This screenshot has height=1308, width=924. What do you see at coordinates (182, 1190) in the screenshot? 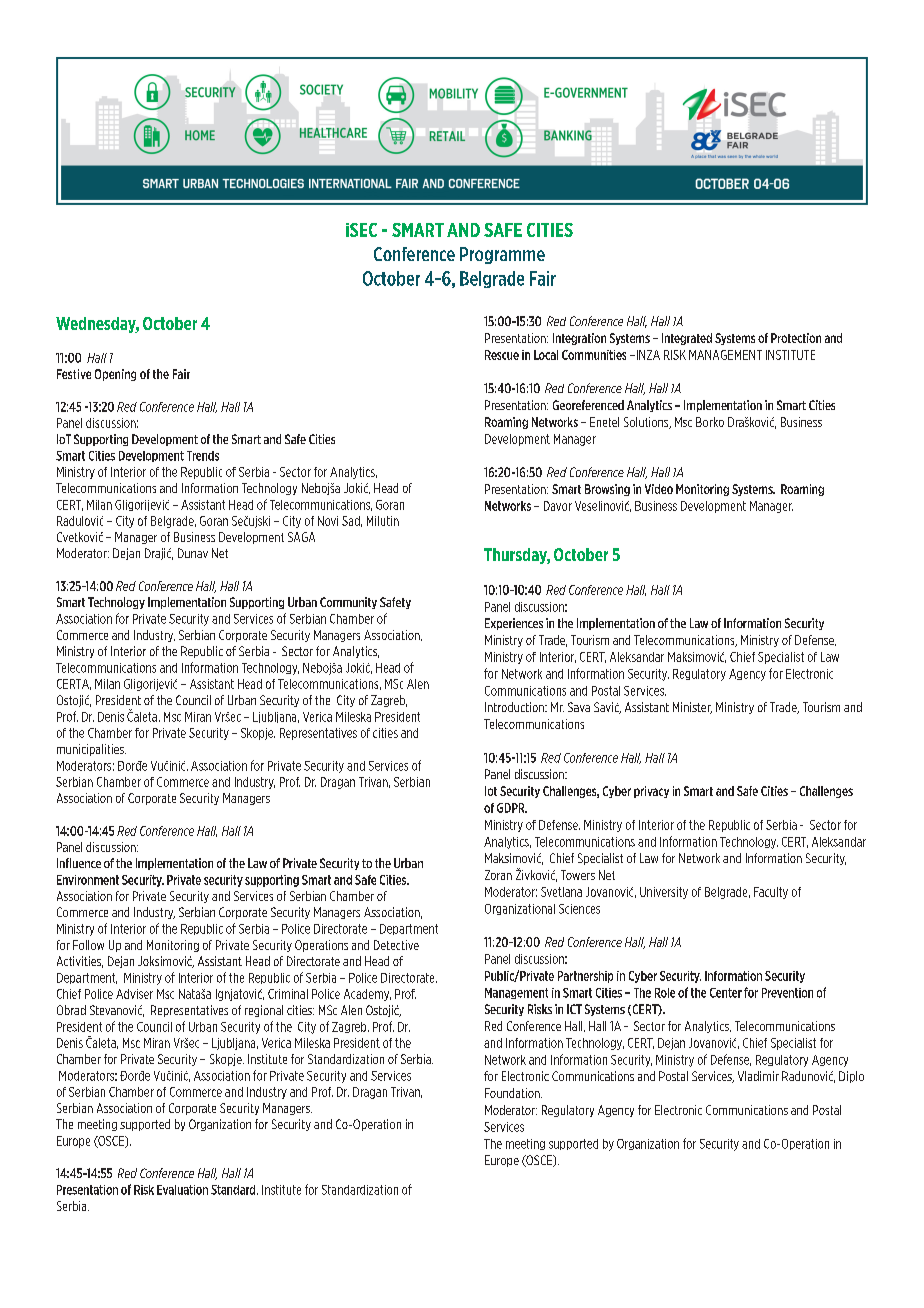
I see `Evaluation` at bounding box center [182, 1190].
